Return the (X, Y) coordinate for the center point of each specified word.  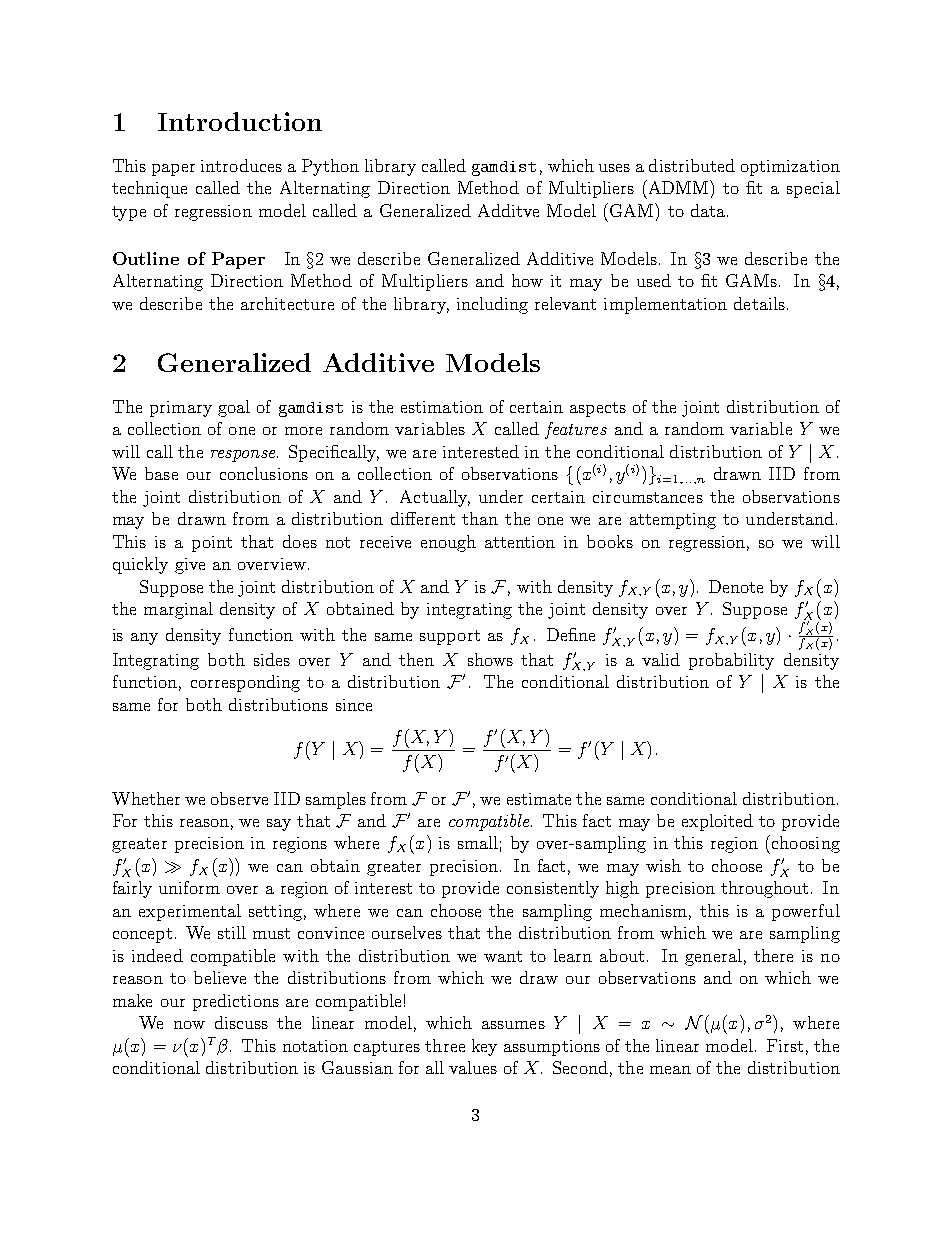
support (450, 637)
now (189, 1025)
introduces (241, 165)
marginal (178, 610)
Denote (736, 586)
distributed (692, 165)
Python (330, 167)
